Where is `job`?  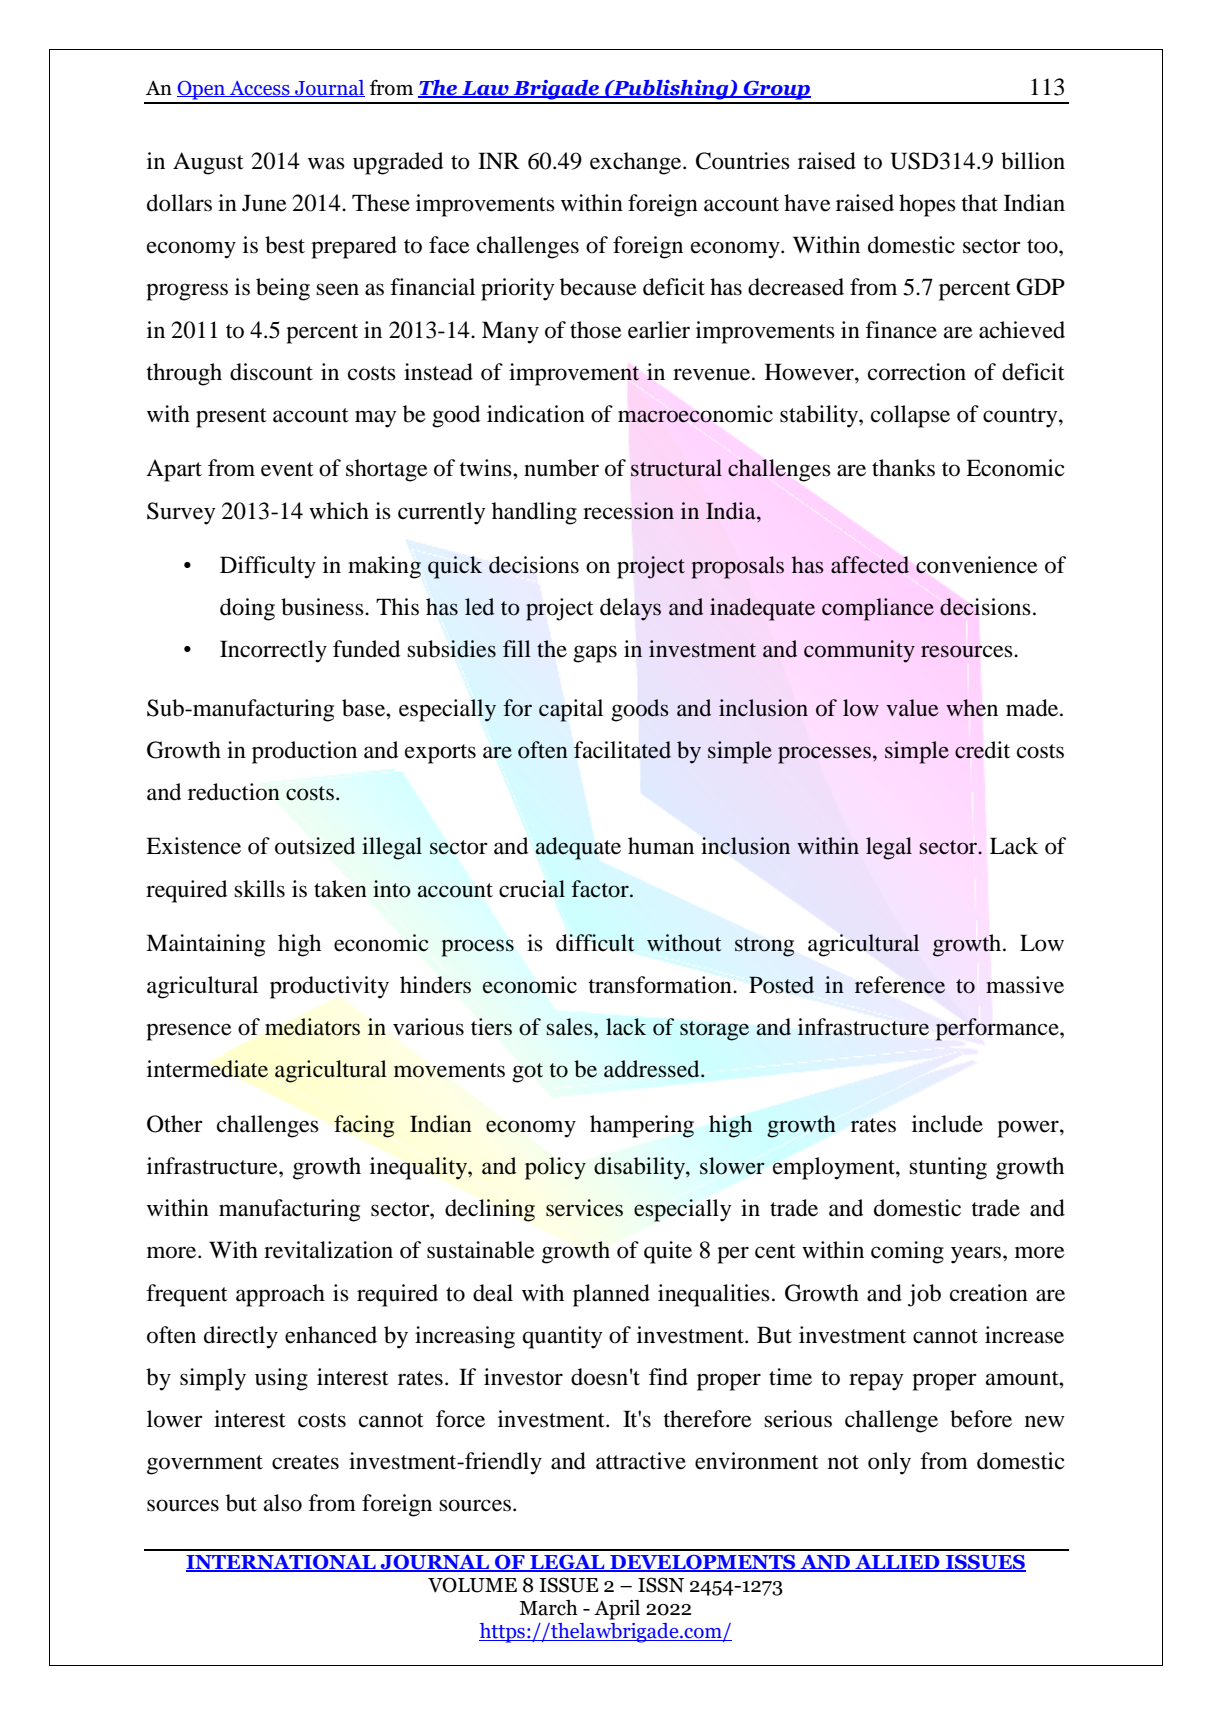
job is located at coordinates (924, 1295).
